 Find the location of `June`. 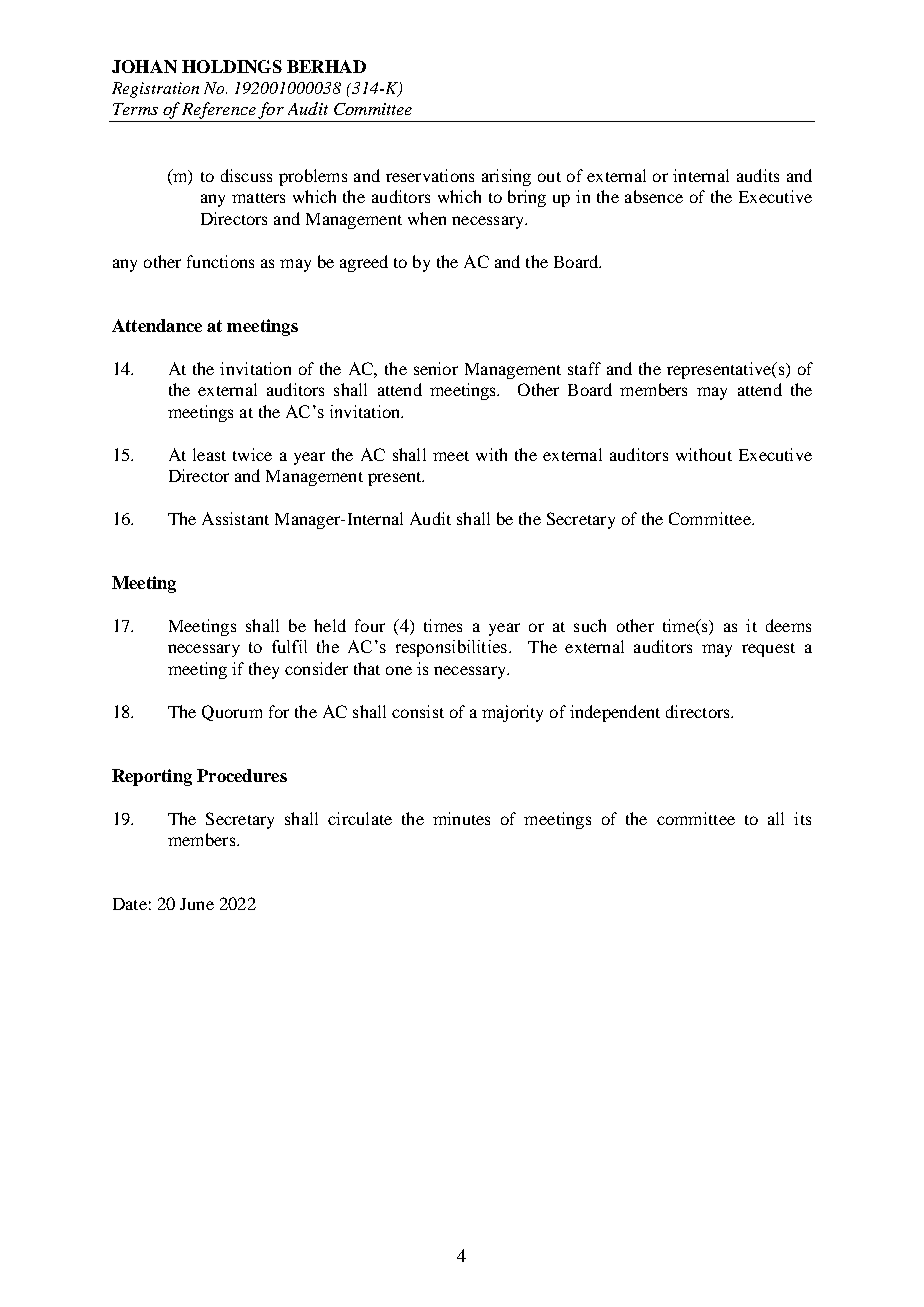

June is located at coordinates (197, 904).
